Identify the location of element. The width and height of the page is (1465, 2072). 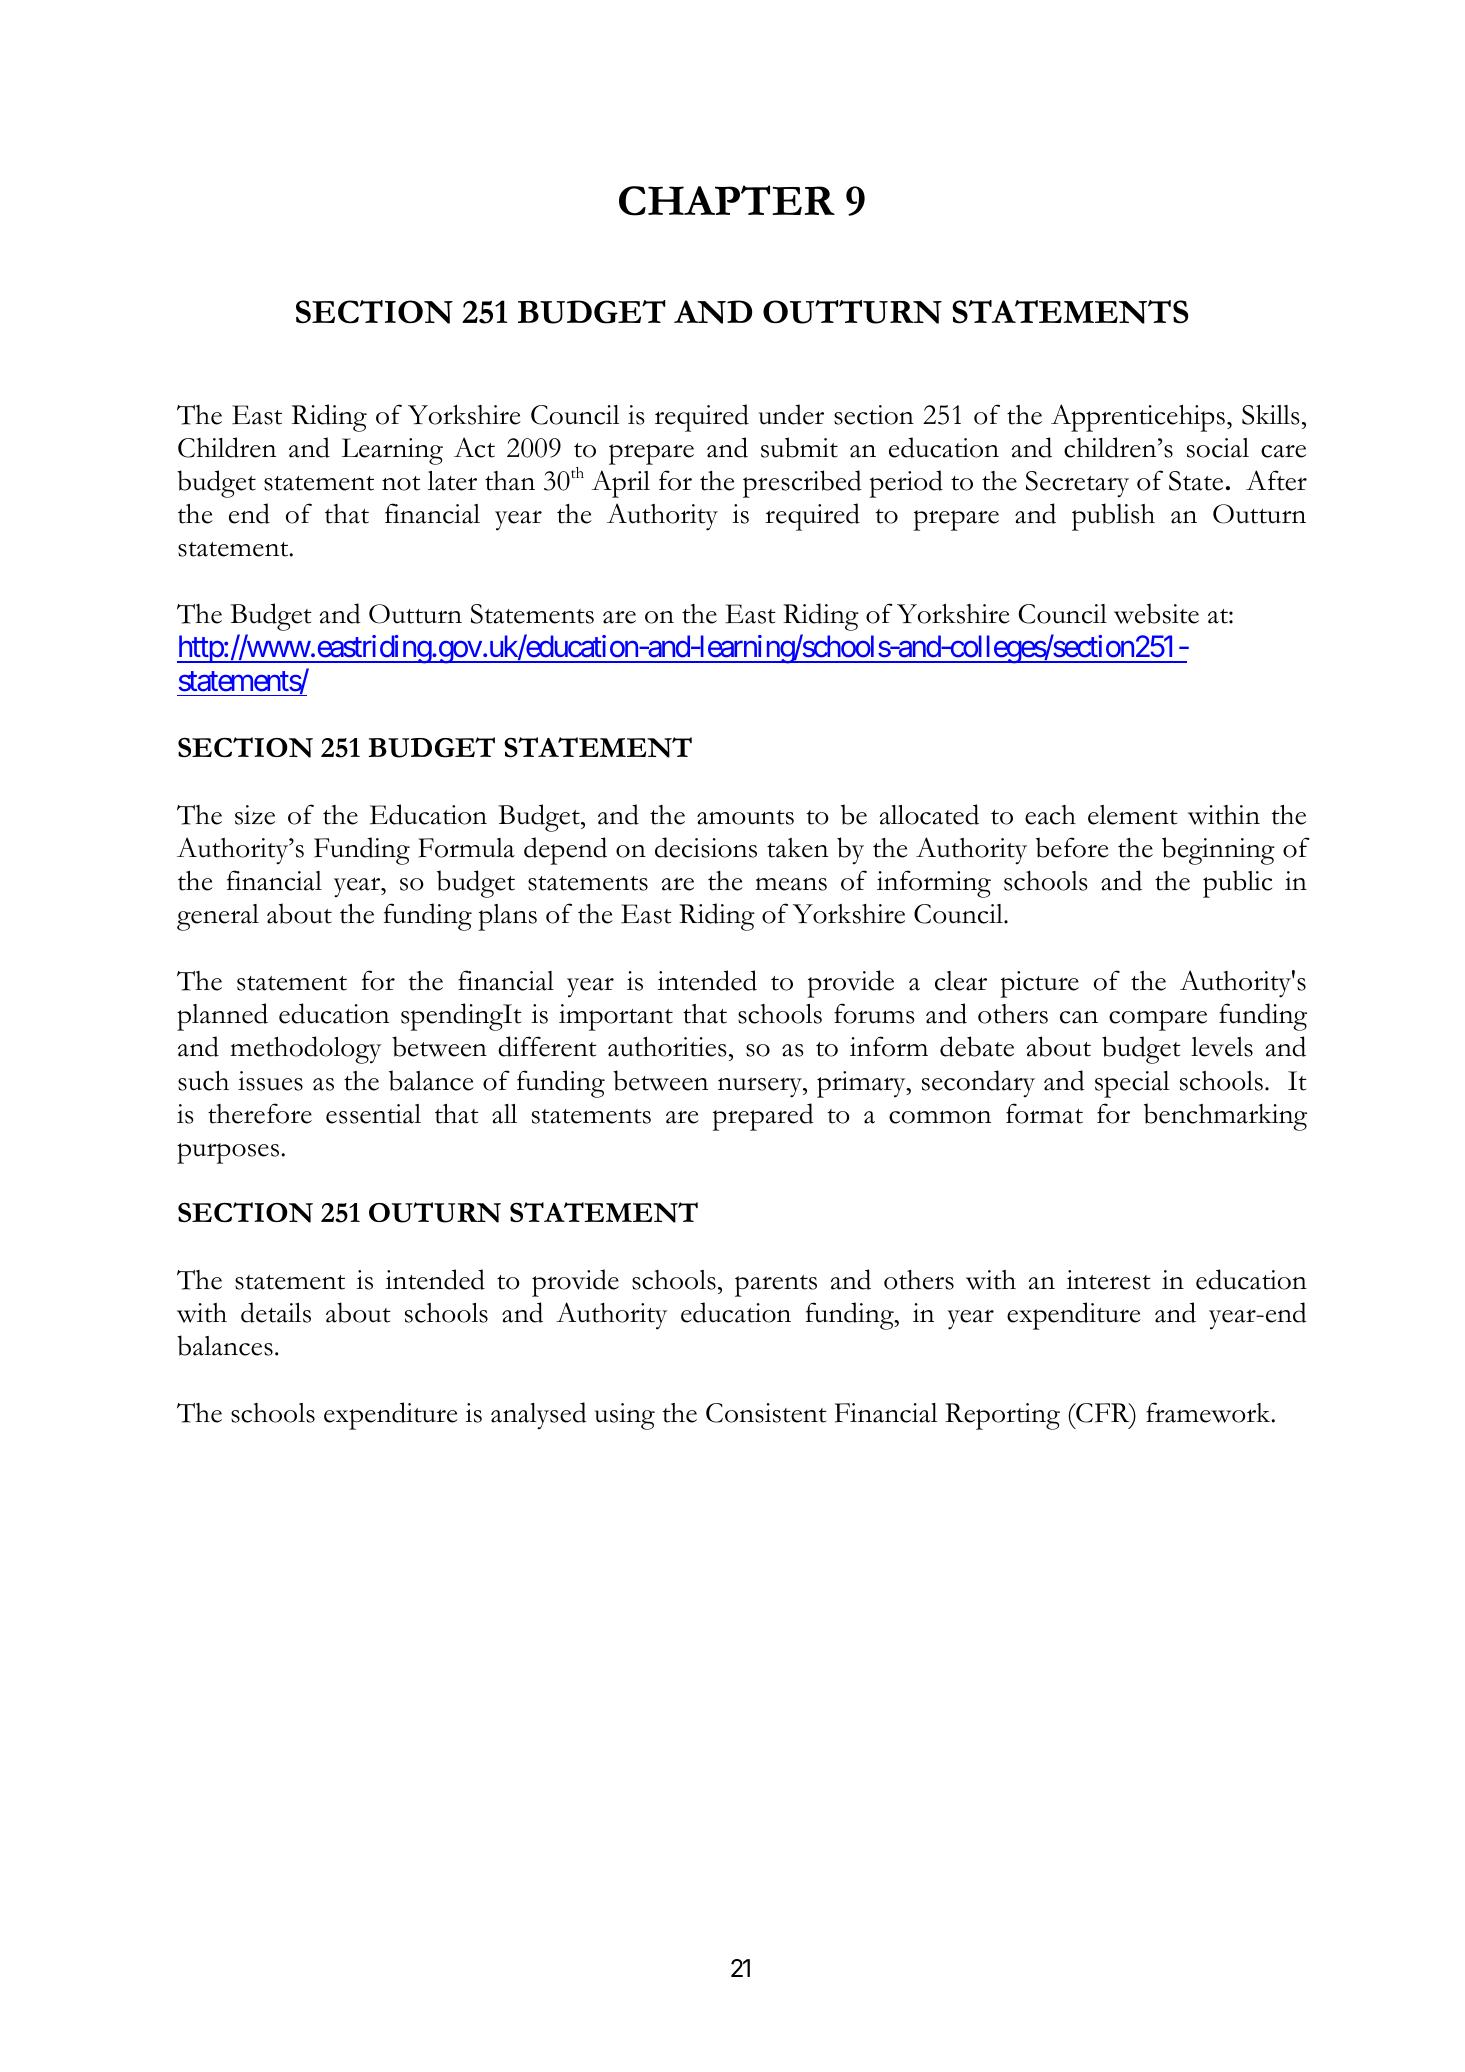
(1133, 815).
